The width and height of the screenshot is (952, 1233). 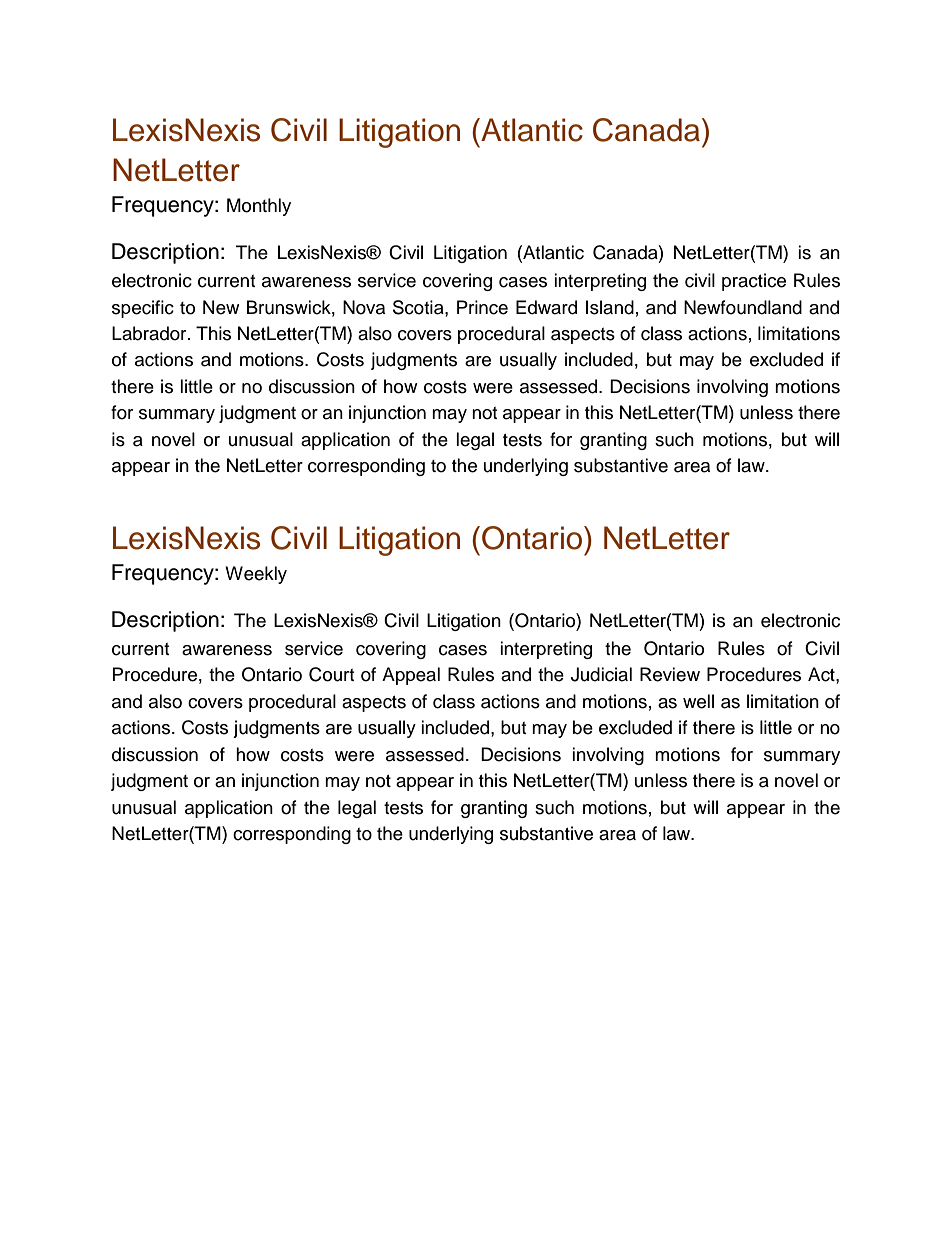 What do you see at coordinates (419, 308) in the screenshot?
I see `Scotia` at bounding box center [419, 308].
